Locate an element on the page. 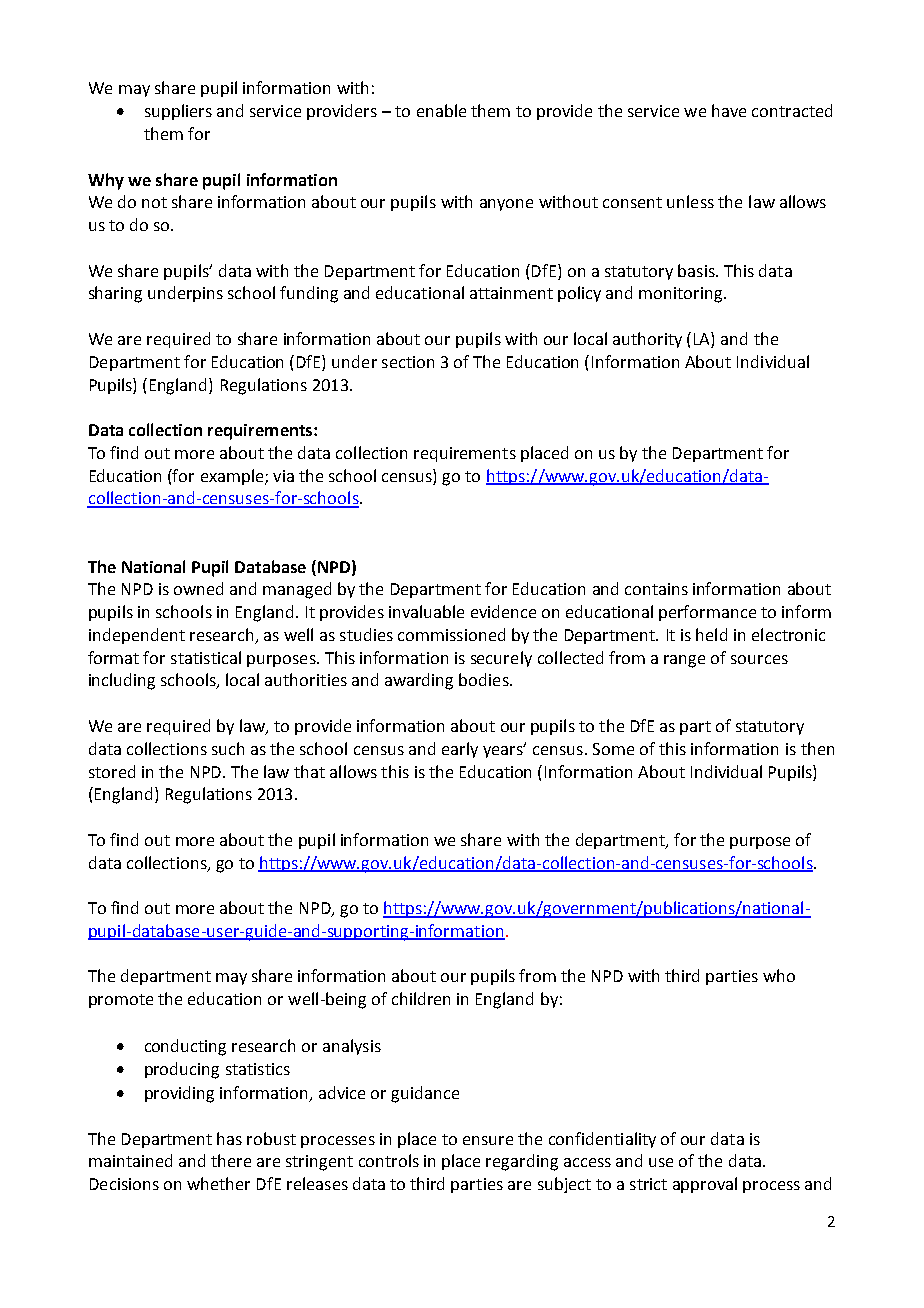 The height and width of the page is (1308, 924). approval is located at coordinates (705, 1185).
